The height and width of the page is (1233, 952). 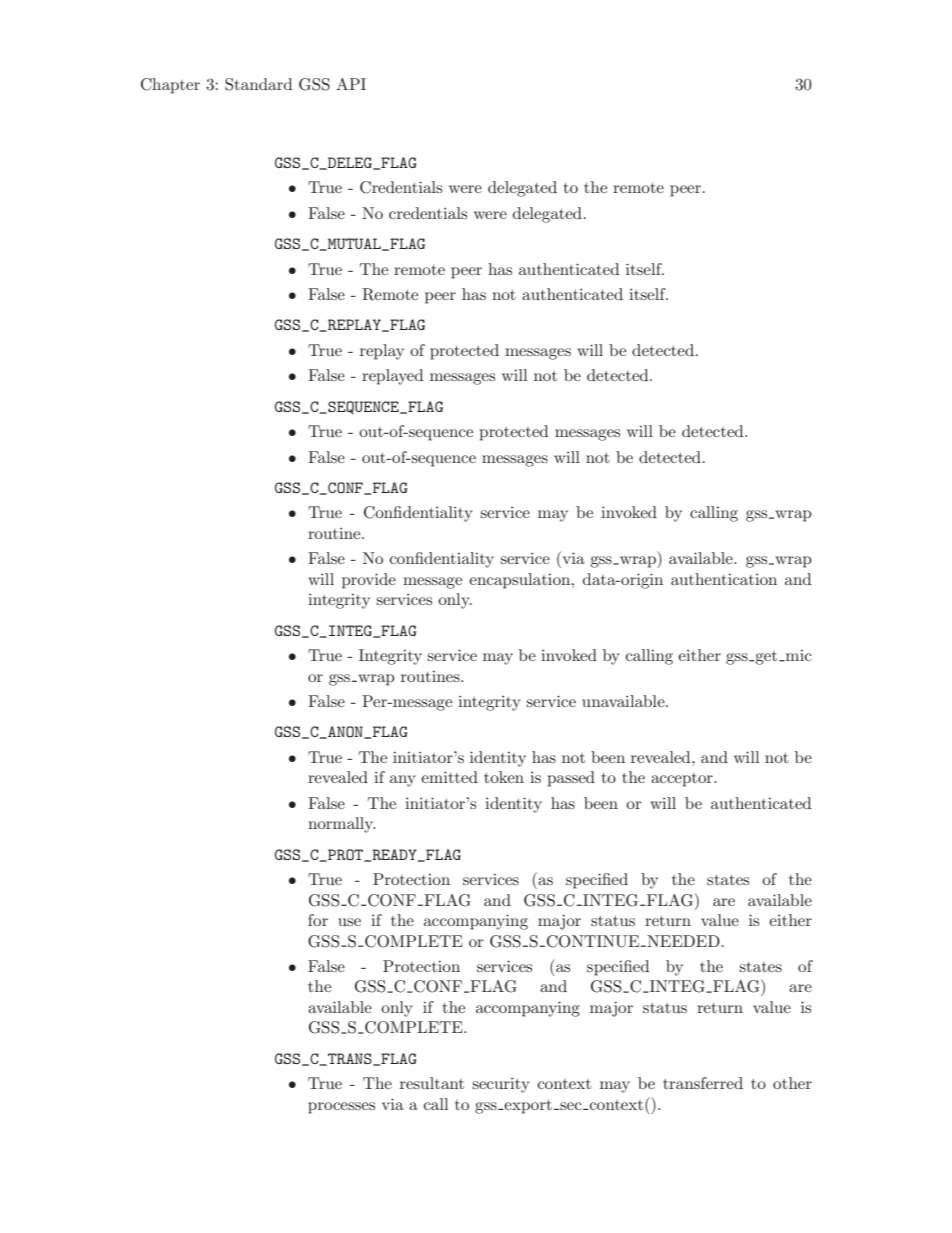 What do you see at coordinates (170, 86) in the page?
I see `Chapter` at bounding box center [170, 86].
